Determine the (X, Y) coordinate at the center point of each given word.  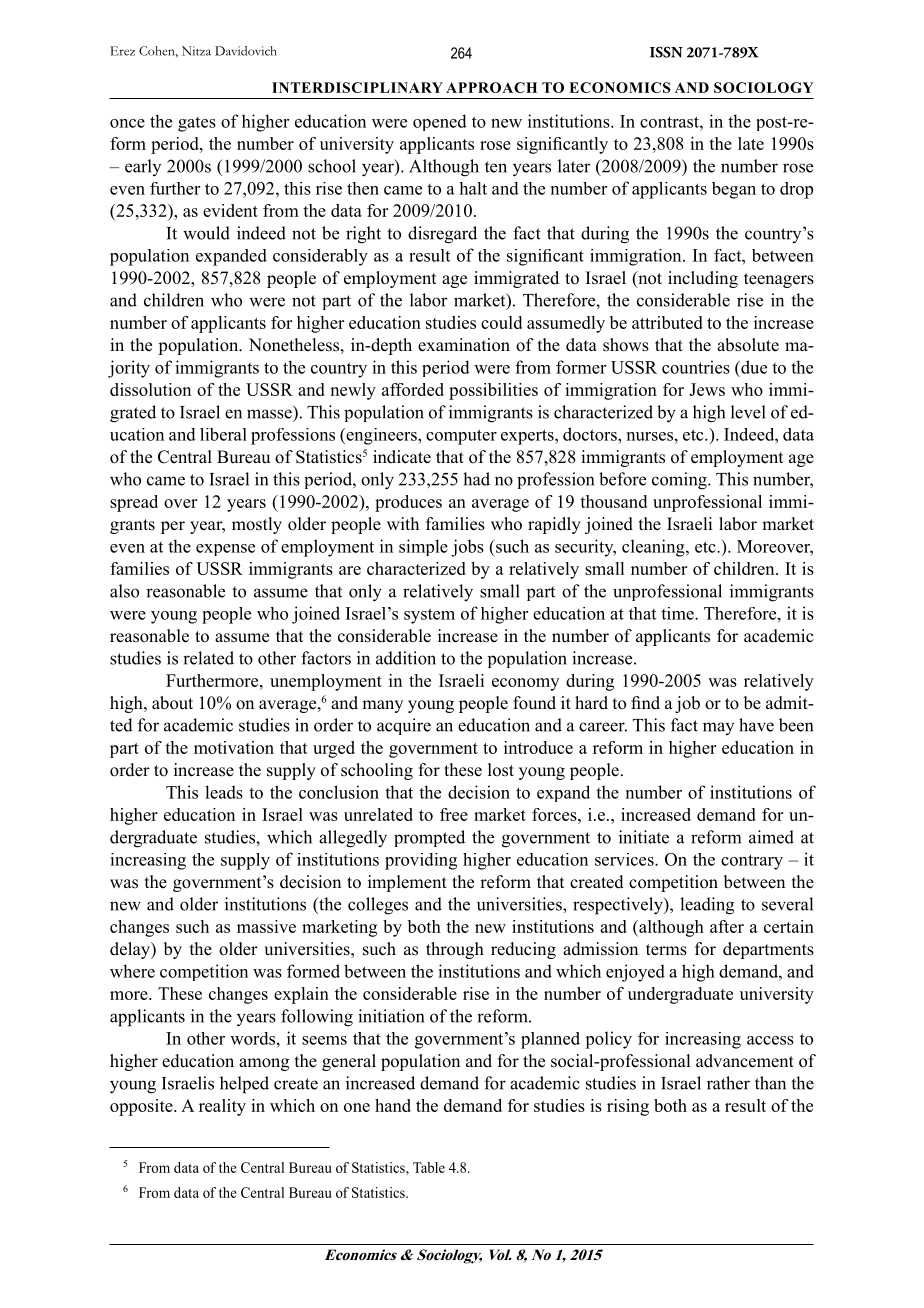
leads (224, 792)
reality (222, 1107)
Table (429, 1167)
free (454, 814)
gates (197, 124)
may (718, 728)
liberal (223, 434)
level (748, 412)
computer (461, 437)
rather (728, 1083)
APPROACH (491, 87)
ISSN (666, 52)
